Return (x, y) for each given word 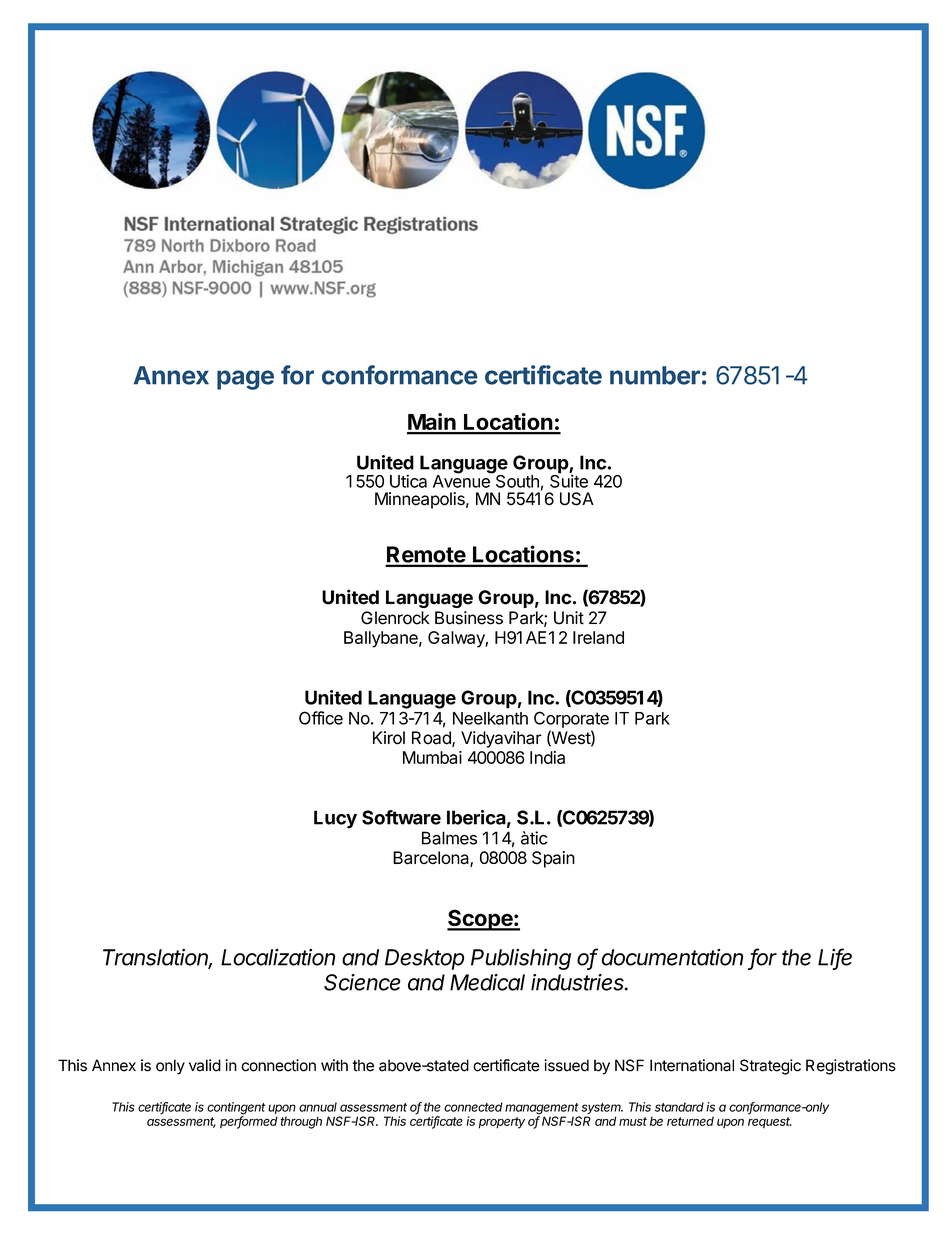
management (542, 1110)
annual (318, 1107)
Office (321, 718)
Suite (569, 480)
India (547, 757)
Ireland (598, 637)
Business (469, 618)
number (655, 375)
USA (577, 499)
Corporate (571, 719)
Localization (278, 957)
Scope (480, 920)
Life (835, 958)
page (245, 380)
